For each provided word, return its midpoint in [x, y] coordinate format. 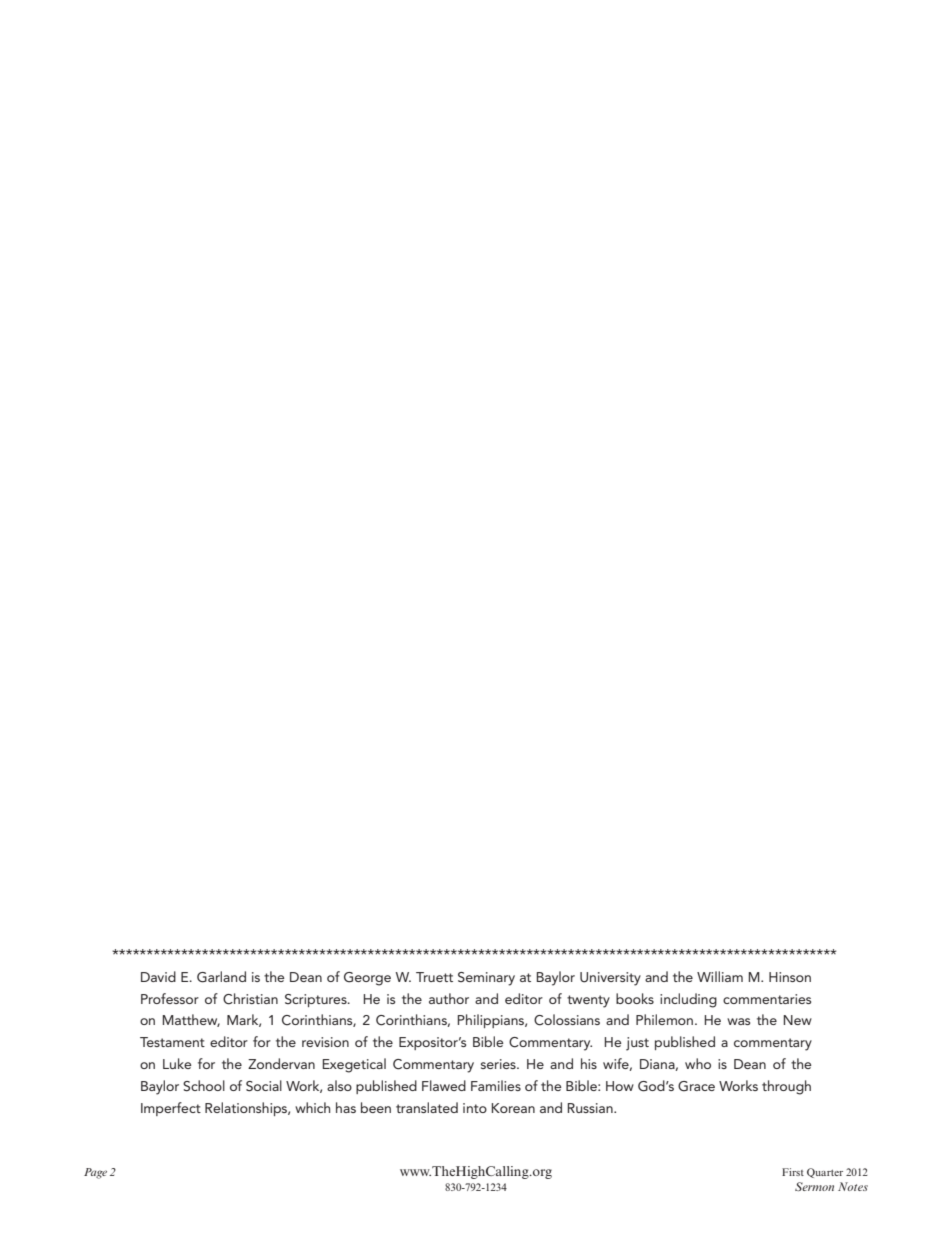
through [786, 1087]
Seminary [486, 979]
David [158, 976]
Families [496, 1085]
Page [95, 1173]
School [204, 1086]
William [720, 976]
